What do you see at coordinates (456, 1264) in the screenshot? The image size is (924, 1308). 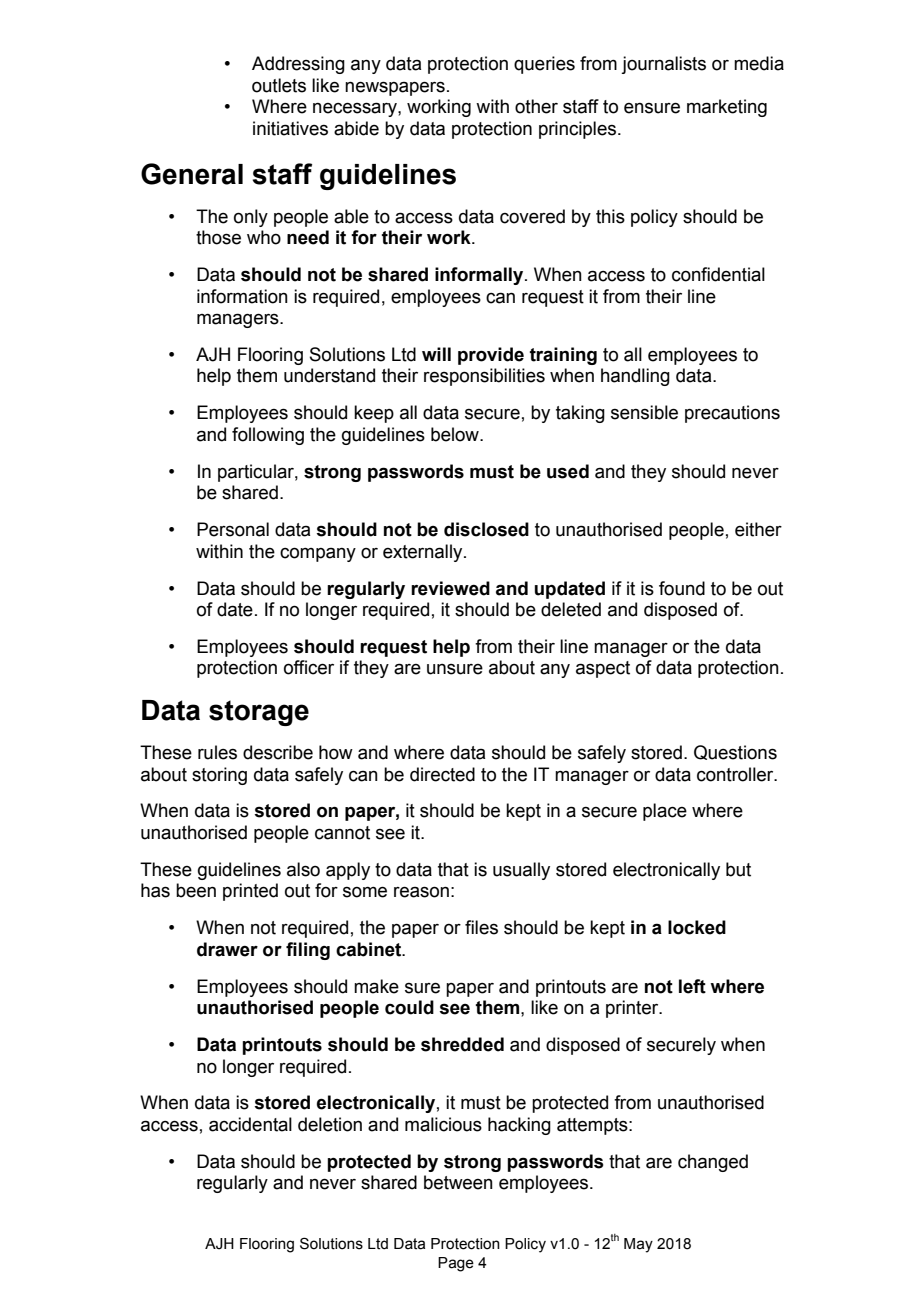 I see `Page` at bounding box center [456, 1264].
